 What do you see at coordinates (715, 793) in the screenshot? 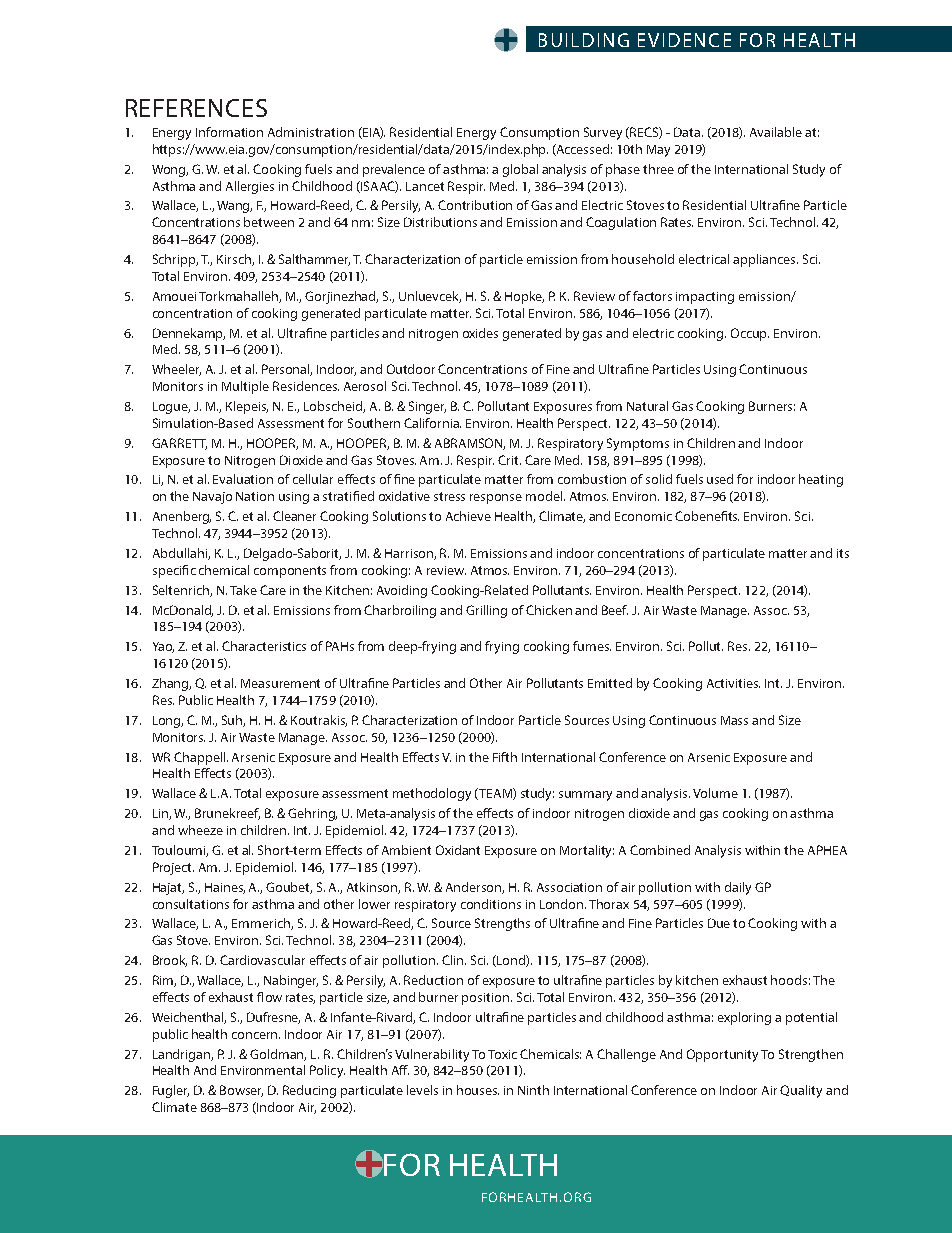
I see `Volume` at bounding box center [715, 793].
